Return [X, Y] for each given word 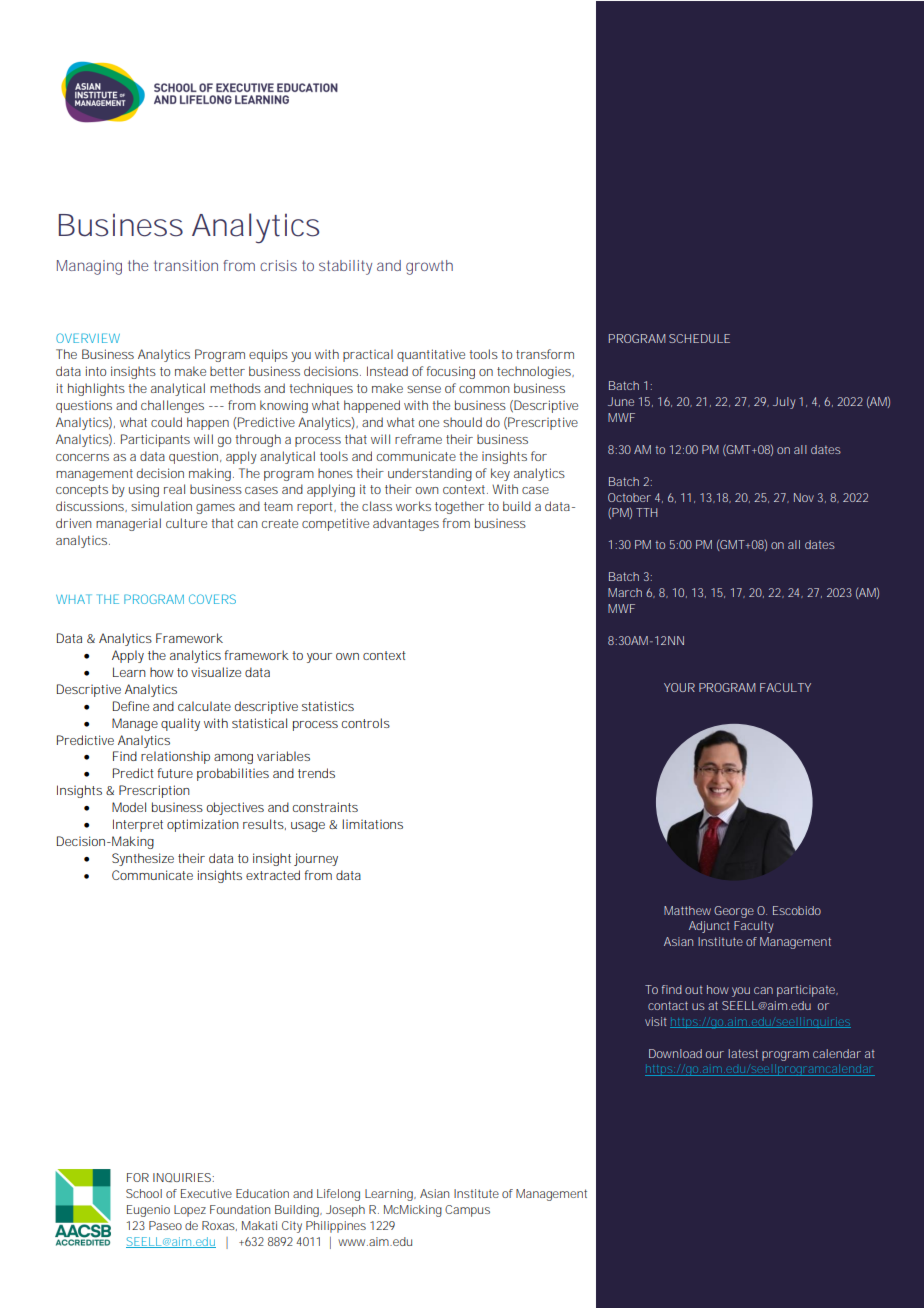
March [625, 592]
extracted [273, 875]
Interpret [138, 825]
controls [365, 723]
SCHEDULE [699, 338]
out [694, 990]
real [174, 489]
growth [429, 267]
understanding [430, 474]
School [144, 1193]
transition [186, 265]
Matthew [687, 910]
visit [656, 1021]
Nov [804, 497]
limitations [372, 824]
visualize [216, 672]
